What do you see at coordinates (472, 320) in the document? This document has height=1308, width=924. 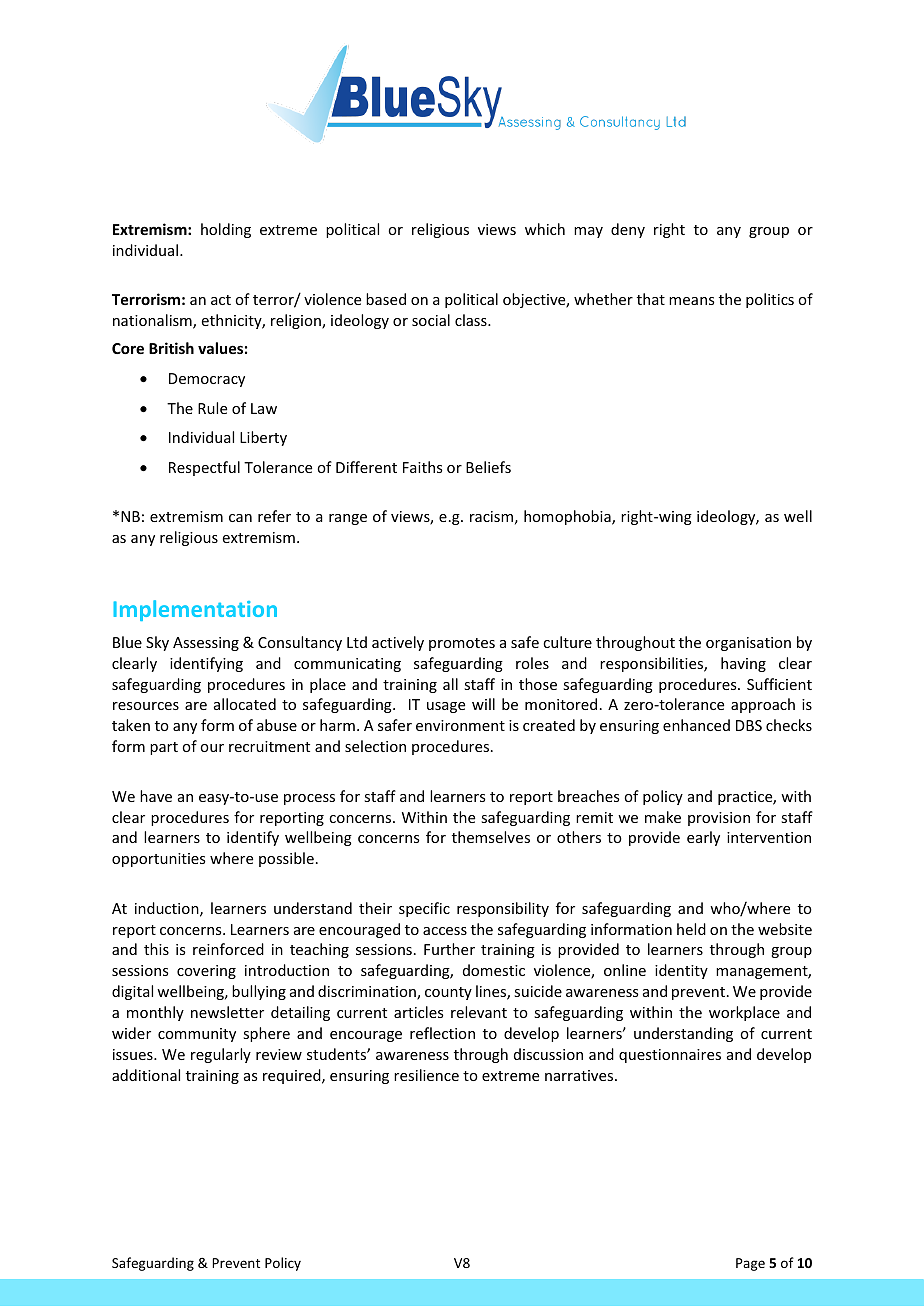 I see `class` at bounding box center [472, 320].
